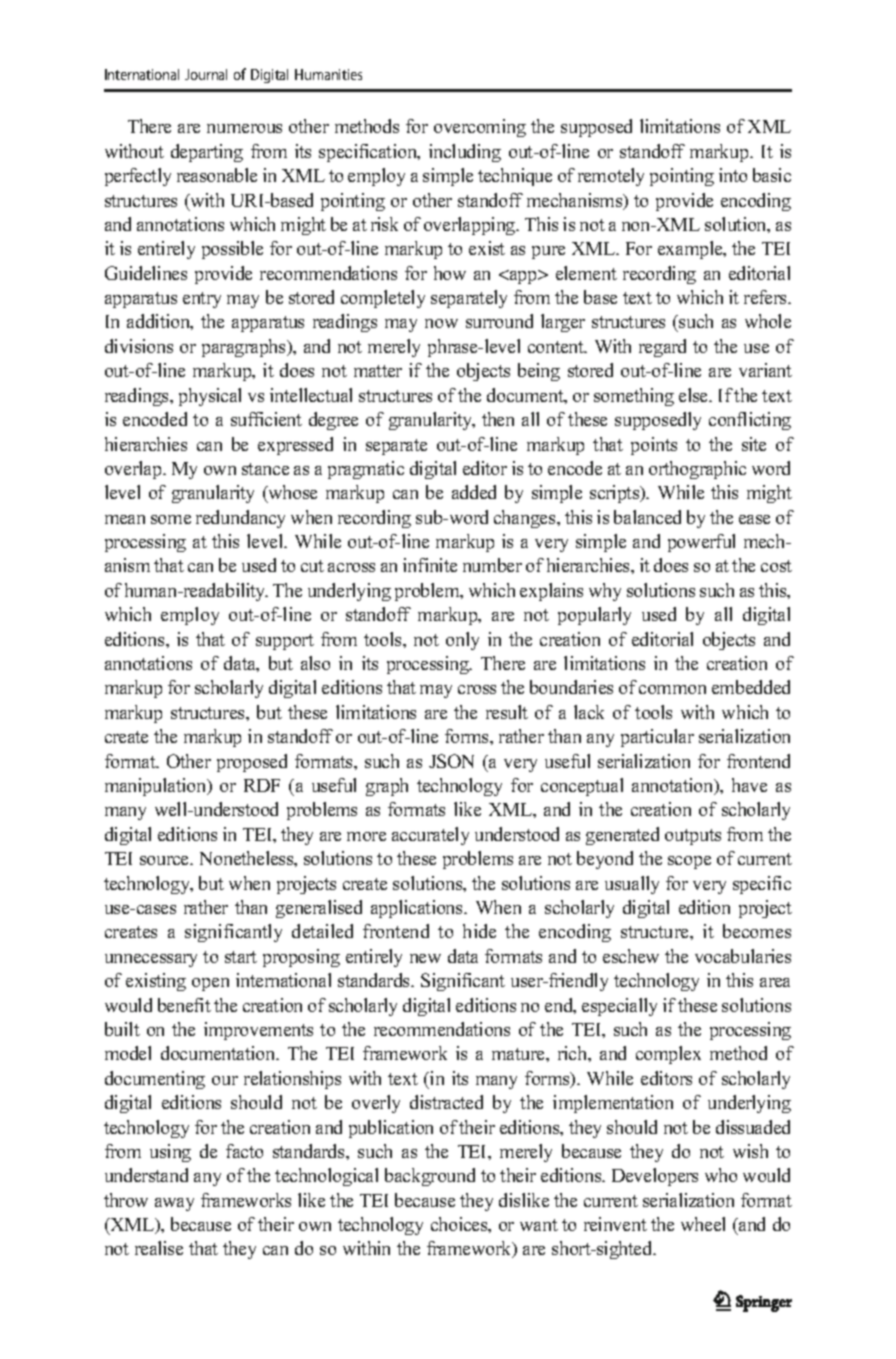 This screenshot has height=1359, width=896. What do you see at coordinates (733, 175) in the screenshot?
I see `into` at bounding box center [733, 175].
